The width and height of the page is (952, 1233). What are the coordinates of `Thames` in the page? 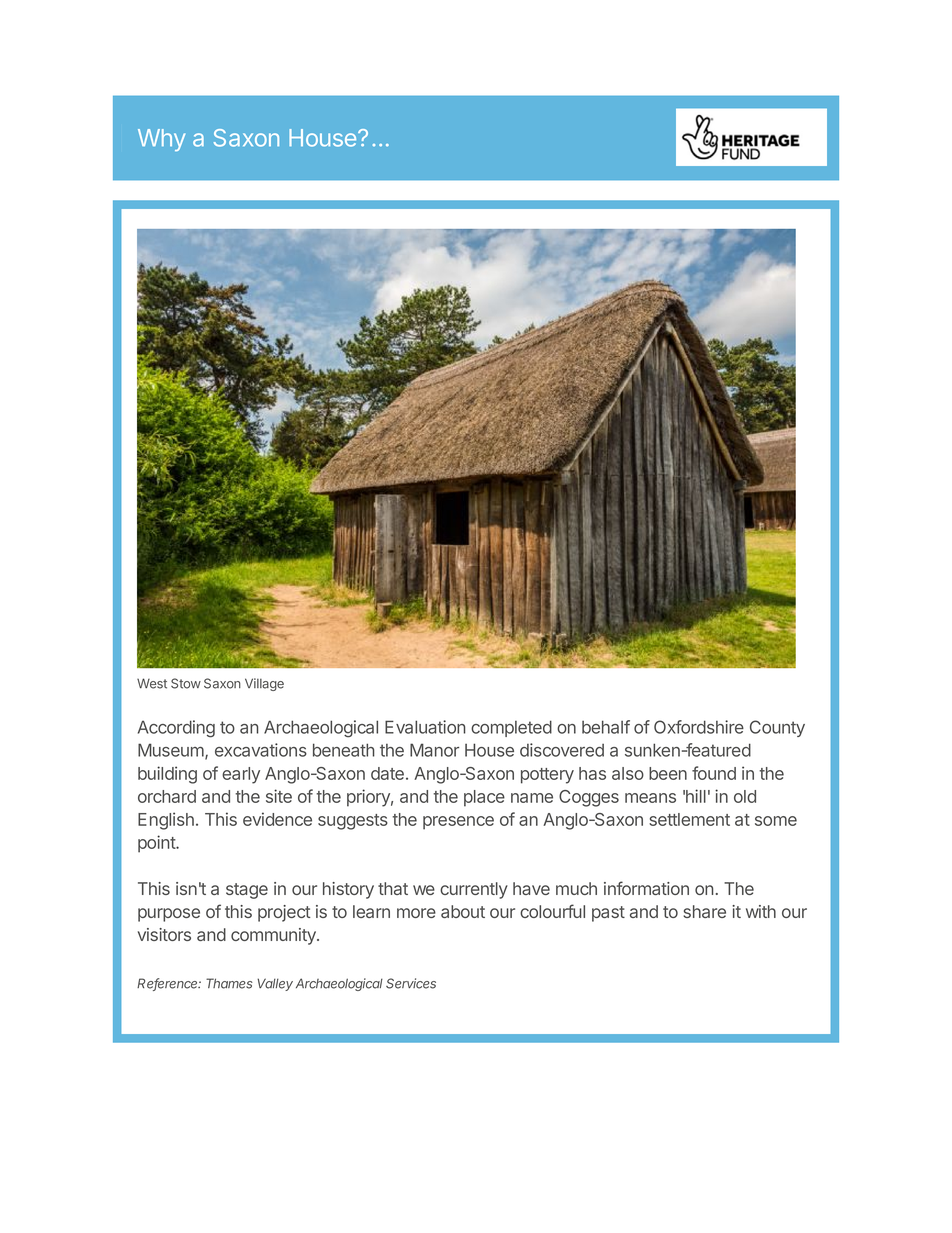 It's located at (229, 983).
